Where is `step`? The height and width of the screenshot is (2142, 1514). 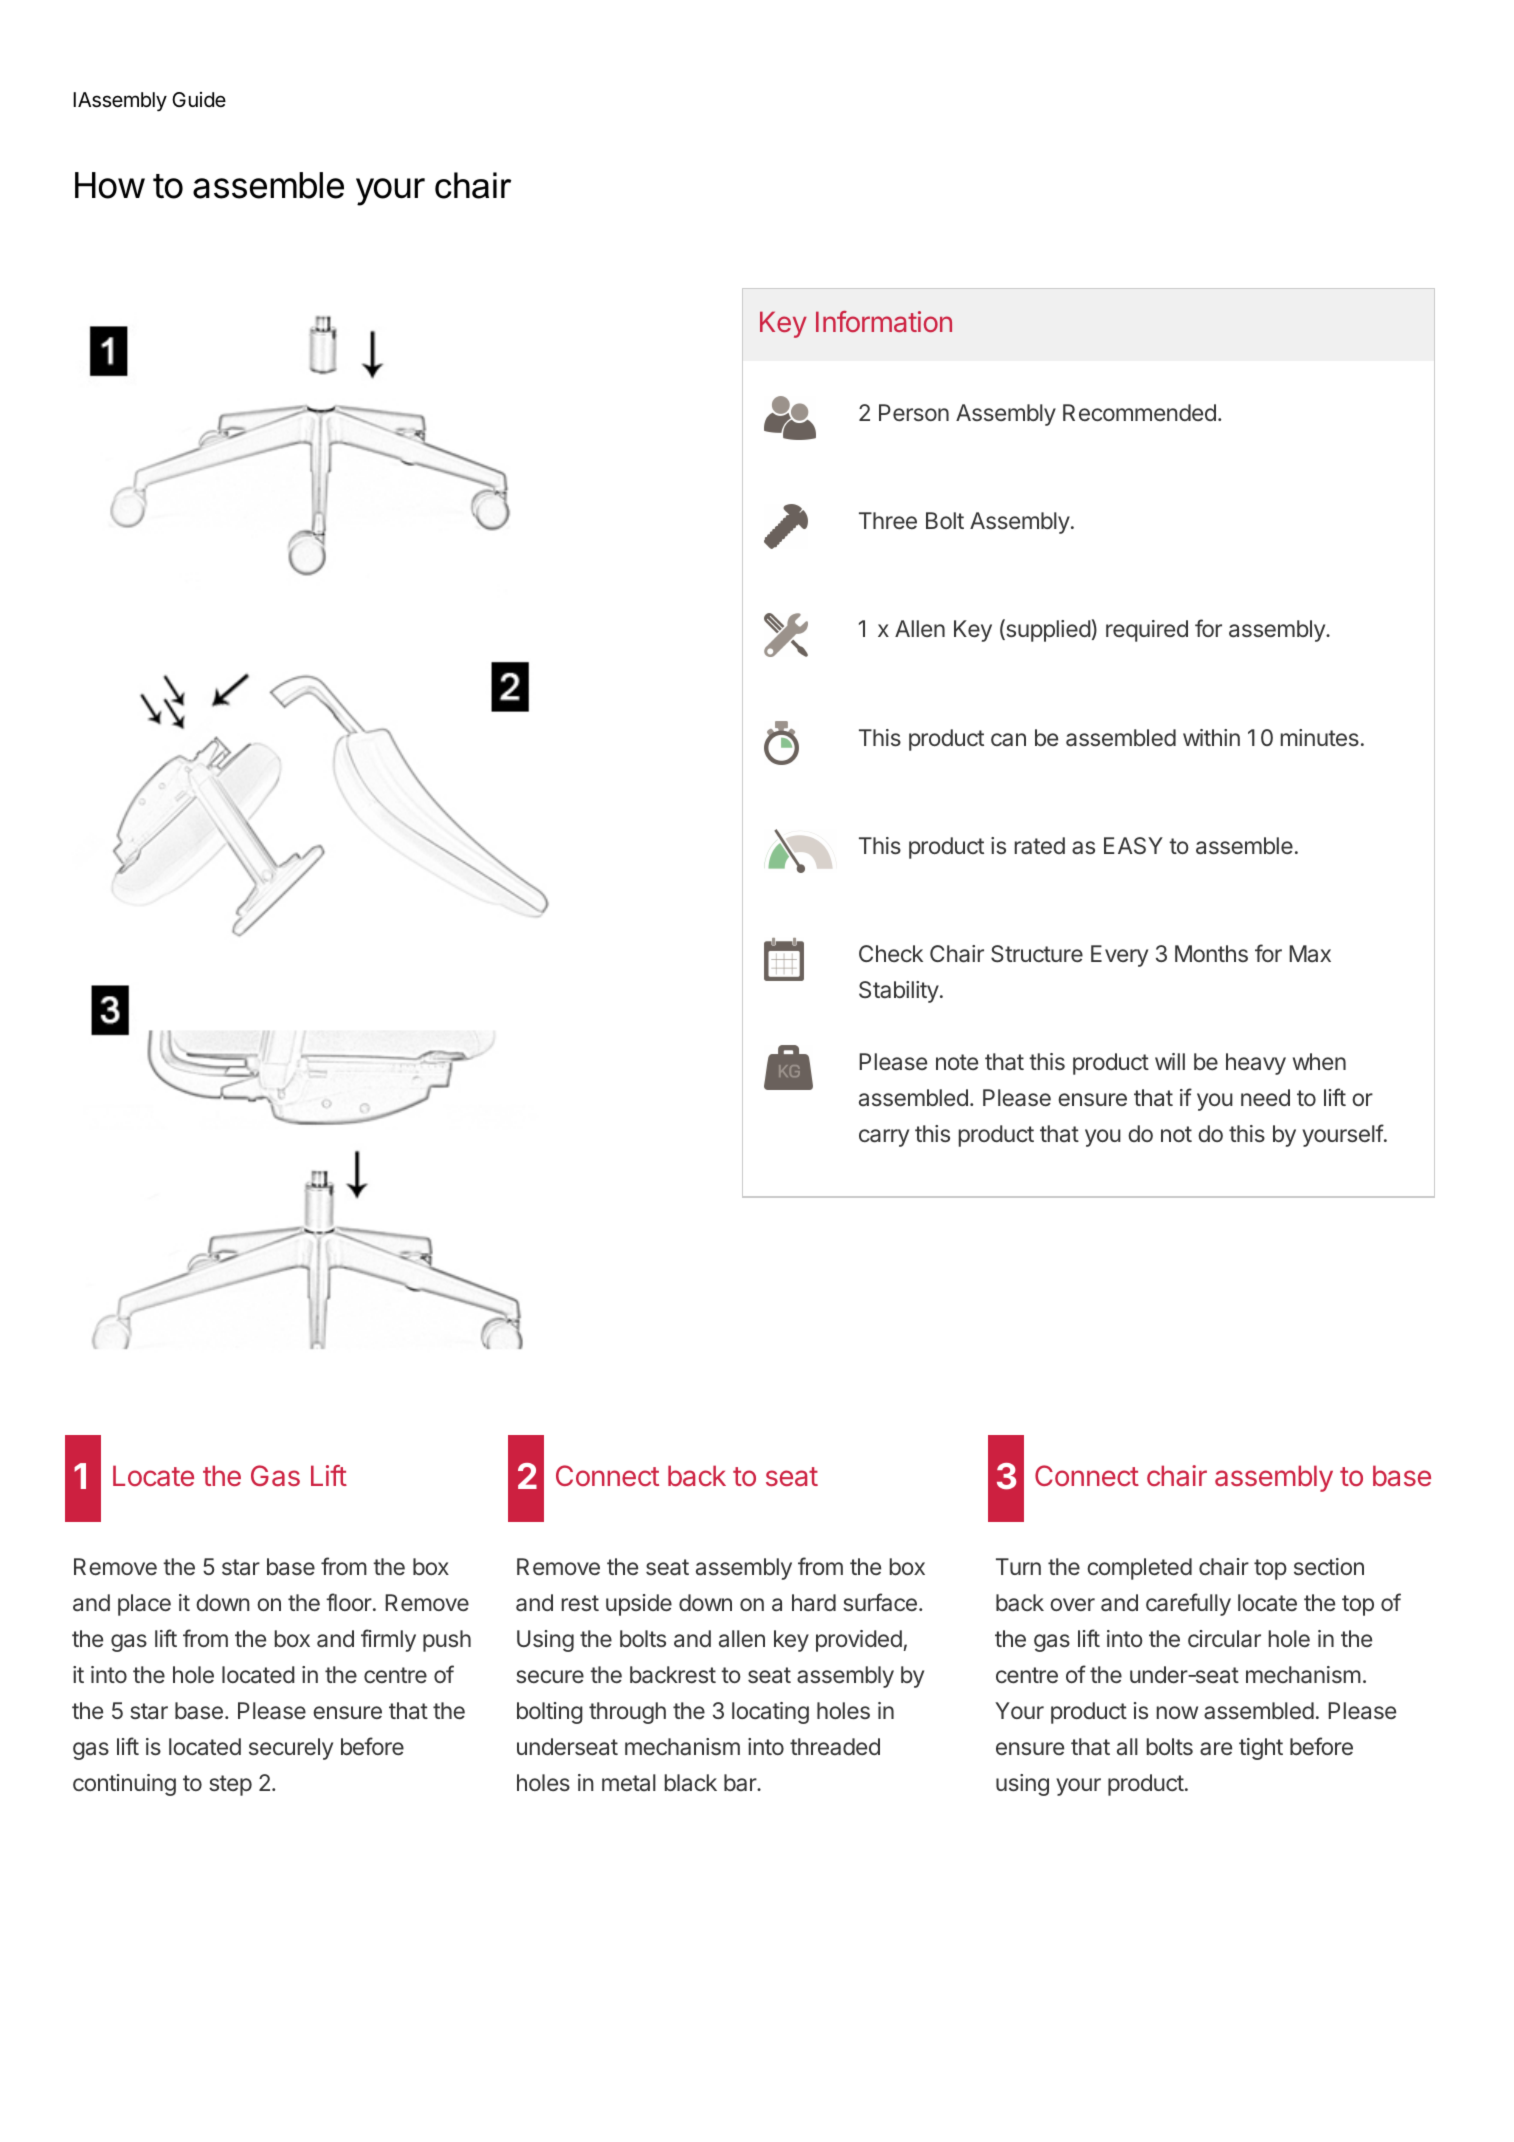
step is located at coordinates (230, 1785).
